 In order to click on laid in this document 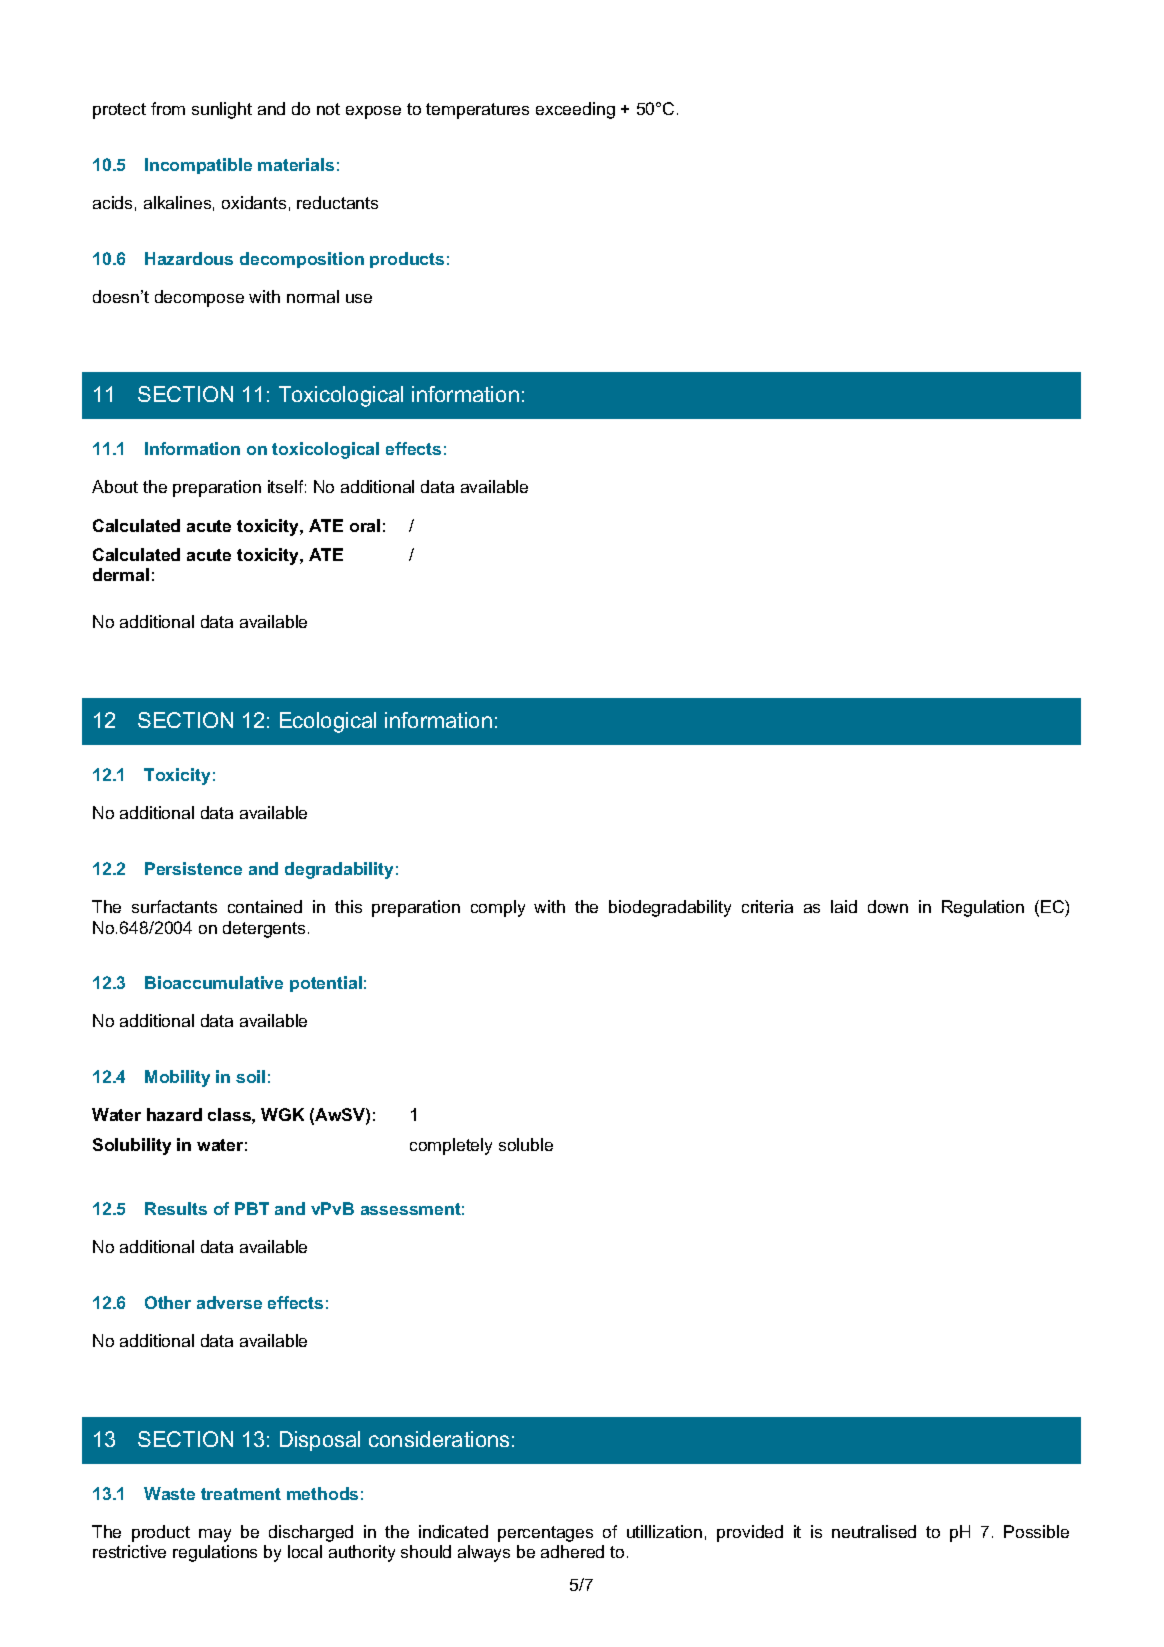, I will do `click(844, 906)`.
